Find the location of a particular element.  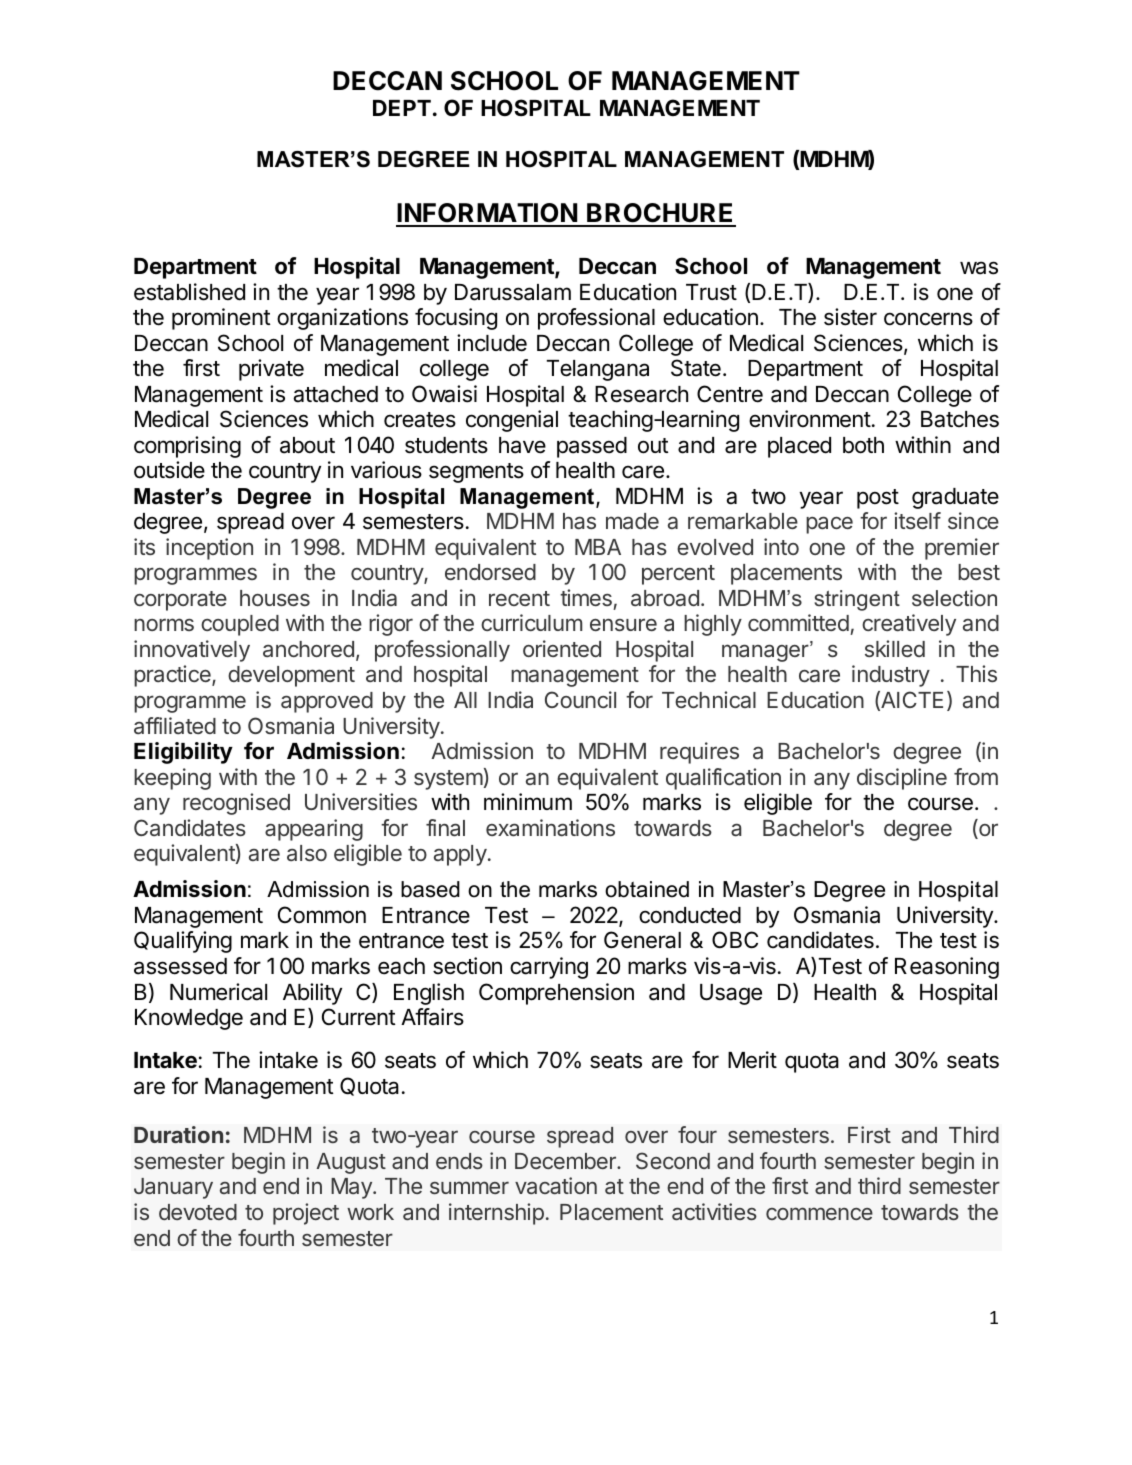

Common is located at coordinates (322, 915).
